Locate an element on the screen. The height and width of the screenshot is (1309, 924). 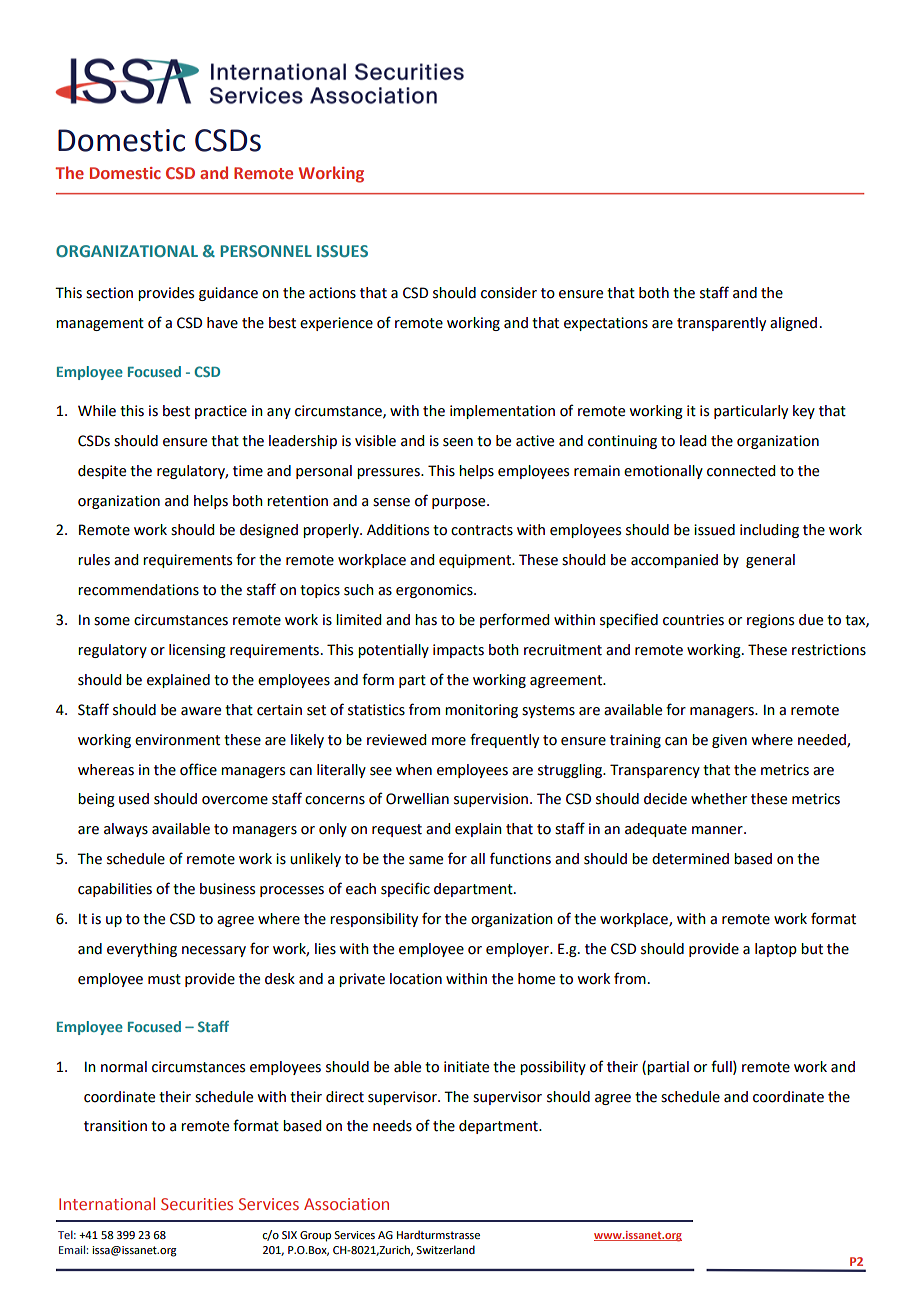
environment is located at coordinates (177, 740).
